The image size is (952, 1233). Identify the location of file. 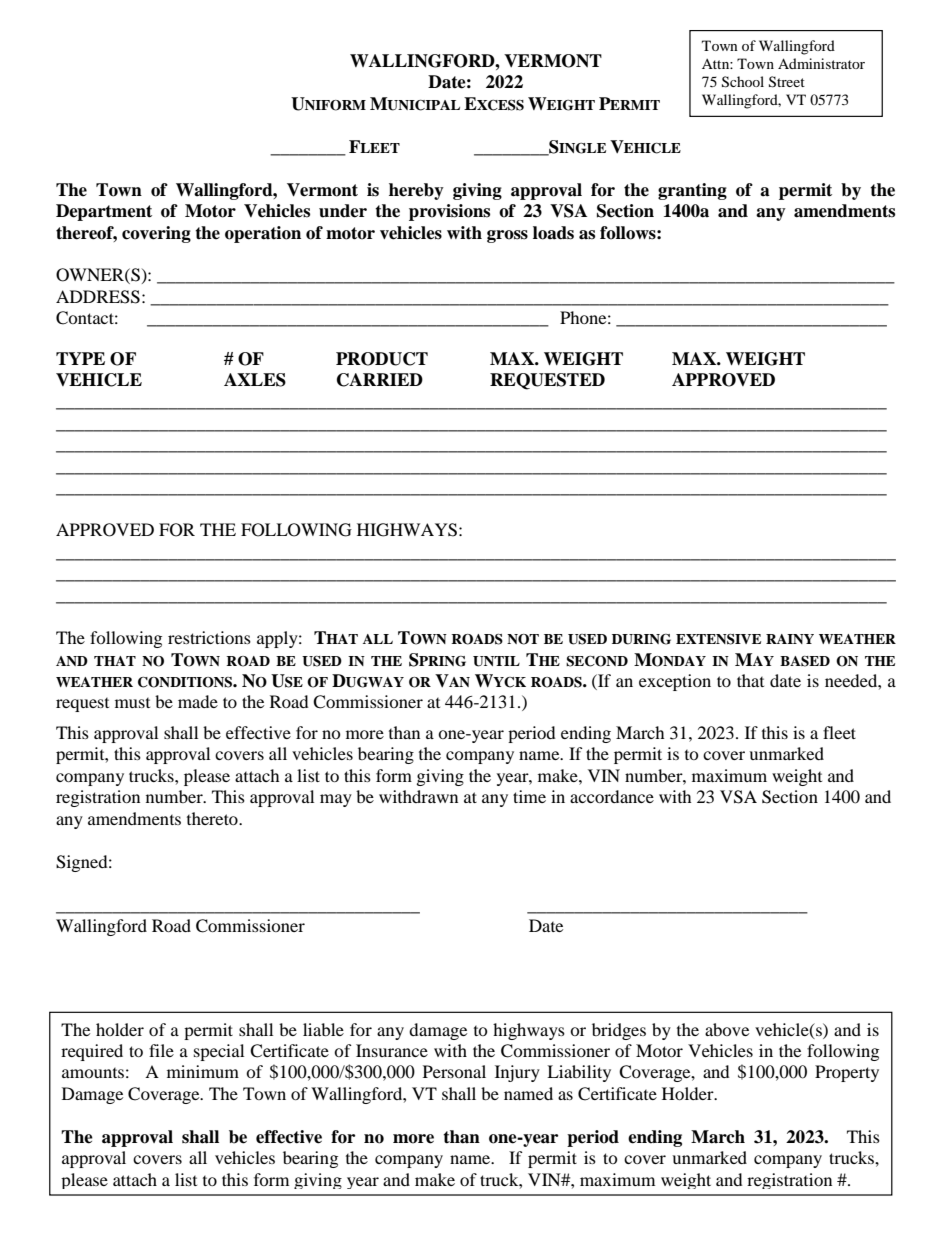
(161, 1050).
